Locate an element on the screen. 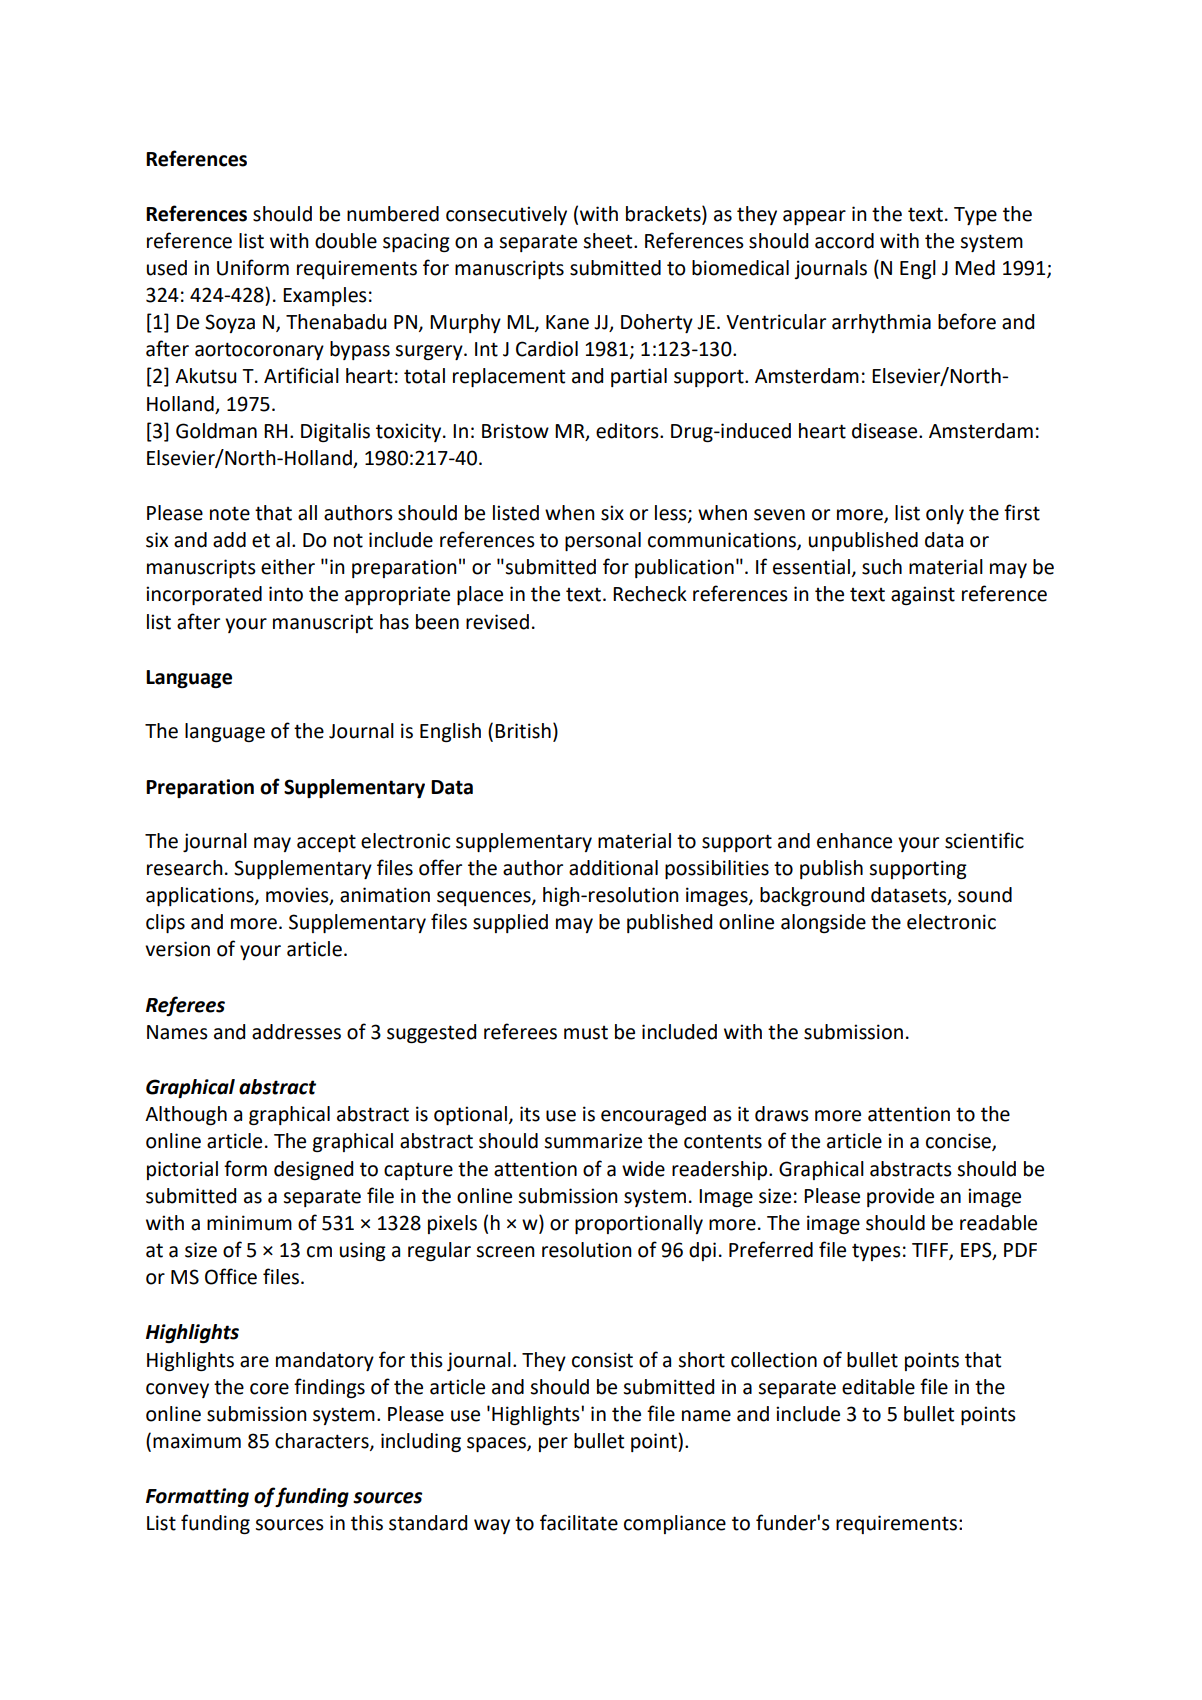 The width and height of the screenshot is (1202, 1700). characters is located at coordinates (323, 1442).
